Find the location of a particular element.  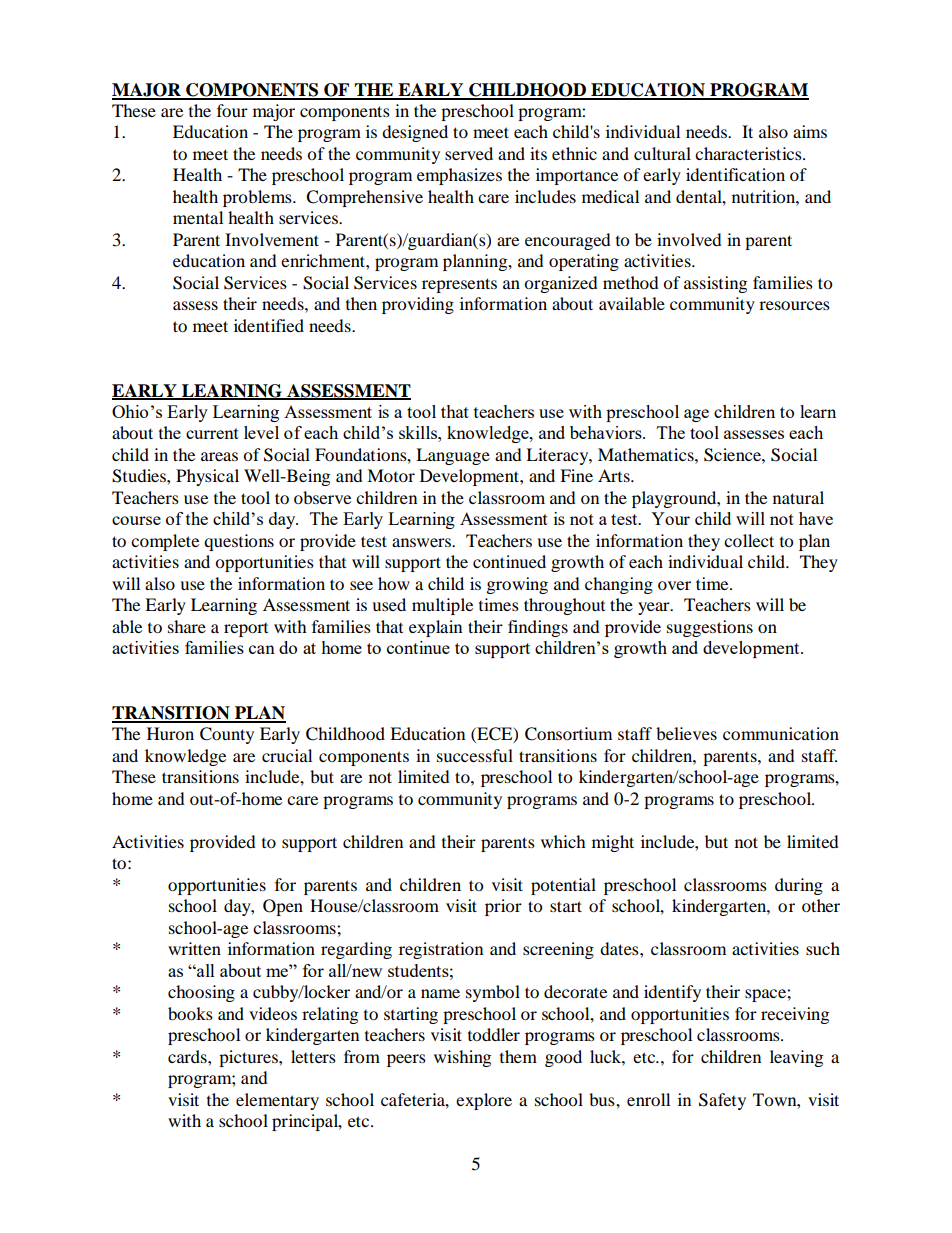

share is located at coordinates (187, 626).
